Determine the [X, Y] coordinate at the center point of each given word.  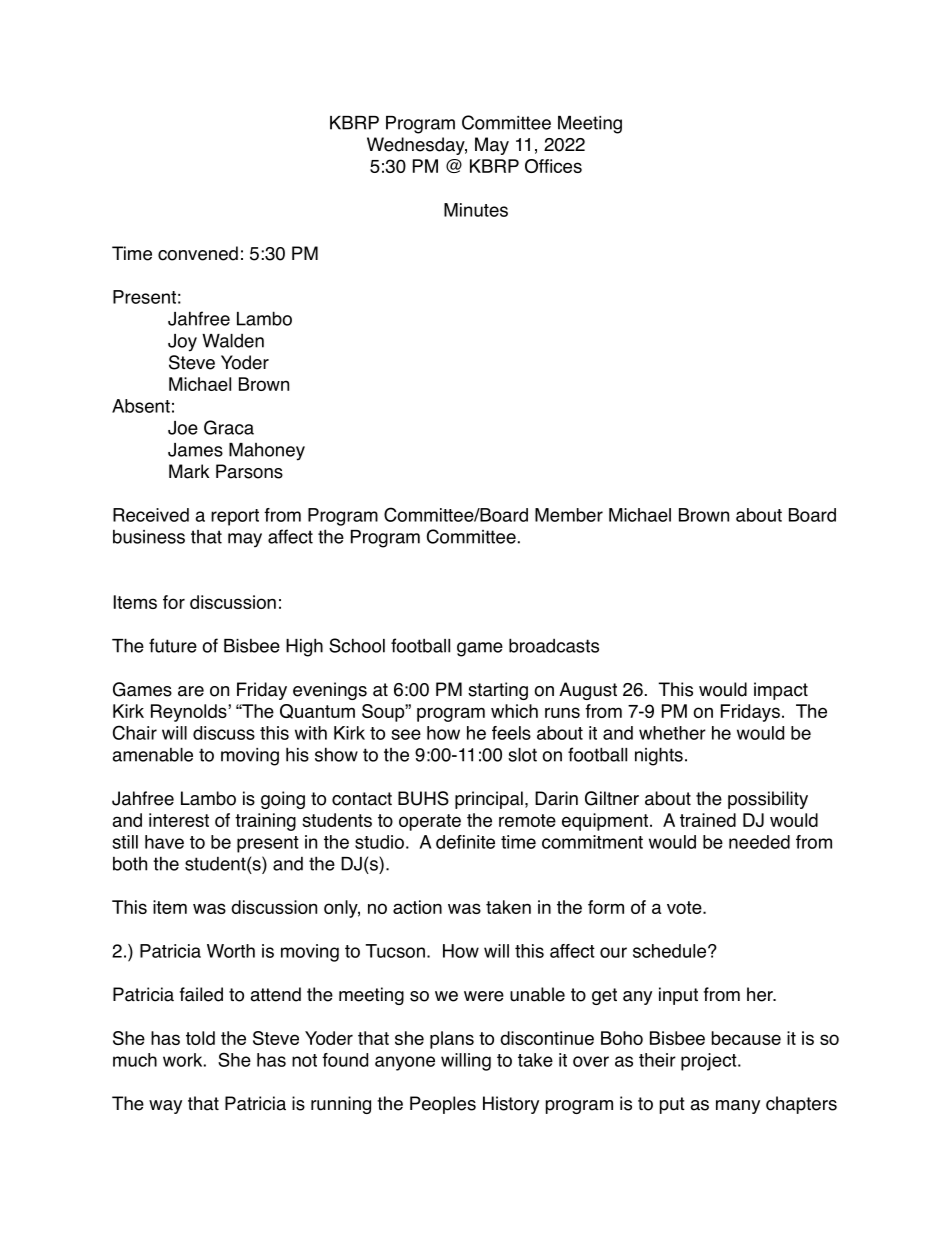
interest [179, 820]
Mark [189, 471]
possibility [768, 800]
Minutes [476, 210]
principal [489, 800]
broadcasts [554, 645]
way [165, 1107]
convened [198, 253]
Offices [553, 166]
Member [569, 515]
